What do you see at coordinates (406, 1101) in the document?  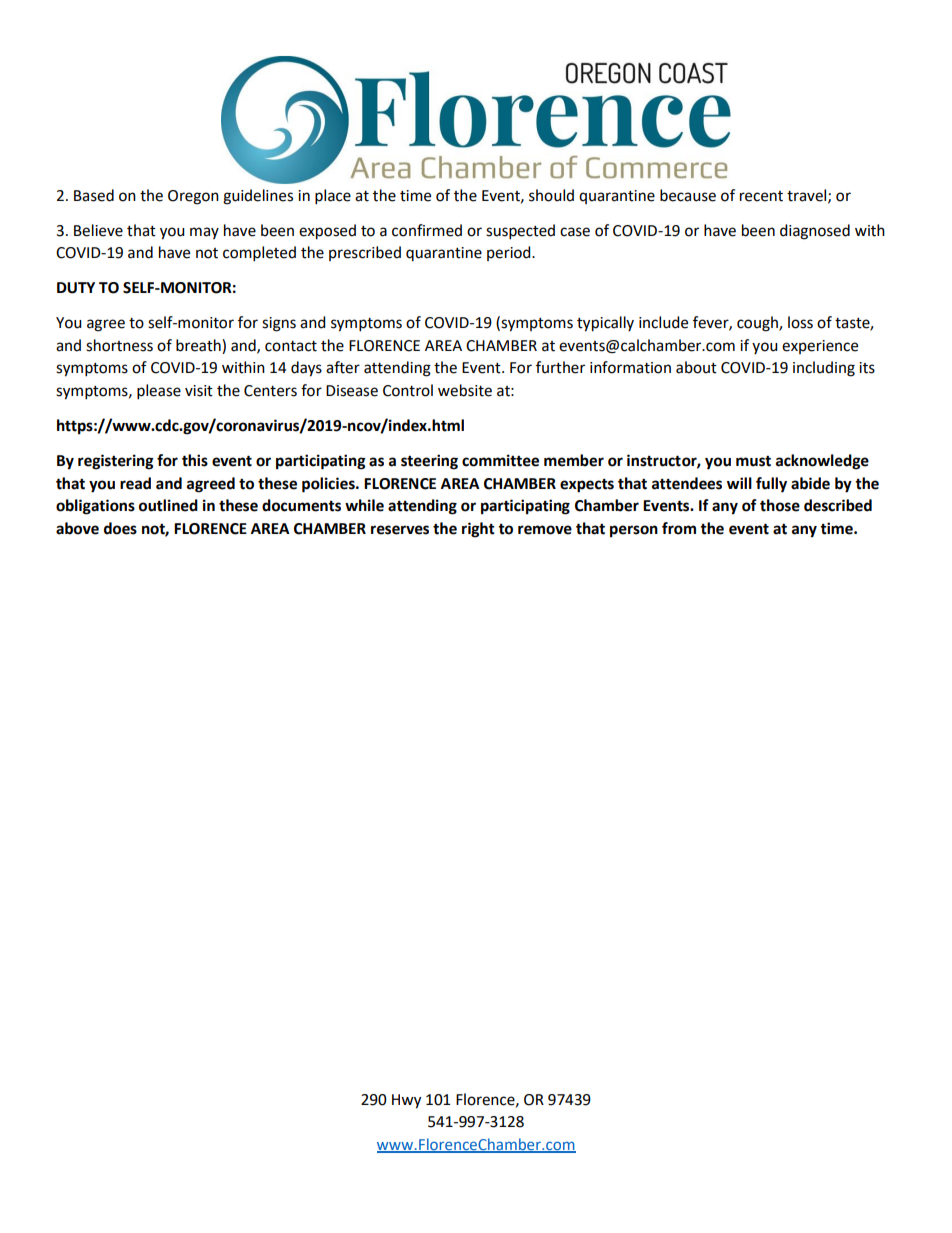 I see `Hwy` at bounding box center [406, 1101].
